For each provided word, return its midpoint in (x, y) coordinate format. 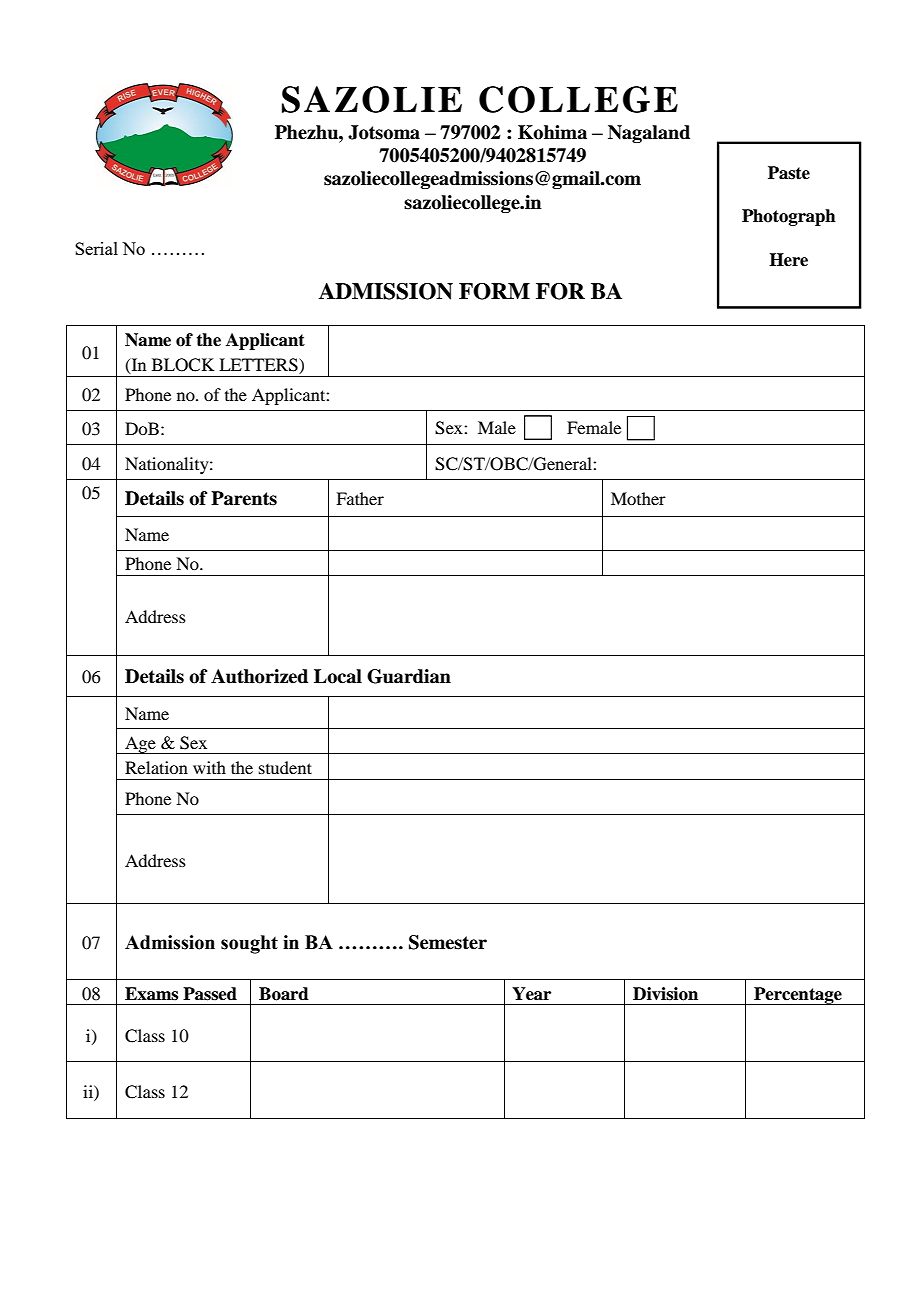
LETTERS (259, 366)
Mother (638, 498)
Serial (96, 248)
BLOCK (183, 365)
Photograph (789, 217)
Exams (151, 994)
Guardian (409, 676)
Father (360, 498)
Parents (244, 498)
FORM (494, 291)
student (285, 767)
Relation (156, 767)
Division (665, 994)
